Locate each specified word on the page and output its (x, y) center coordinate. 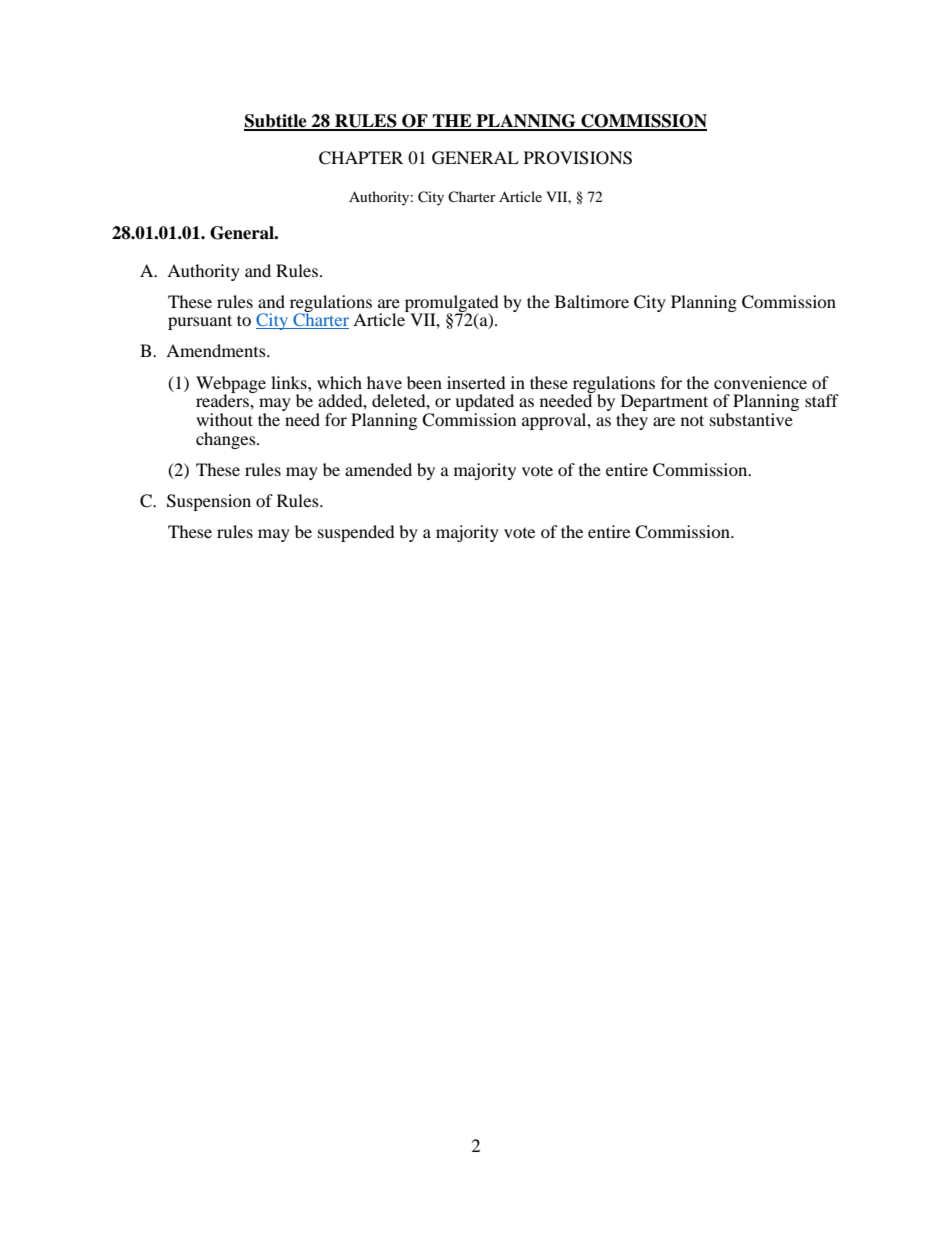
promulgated (452, 304)
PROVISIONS (578, 158)
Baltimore (592, 301)
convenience (760, 382)
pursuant (200, 322)
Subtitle (276, 122)
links (290, 382)
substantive (751, 419)
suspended (356, 533)
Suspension (209, 502)
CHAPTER (361, 158)
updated (484, 404)
